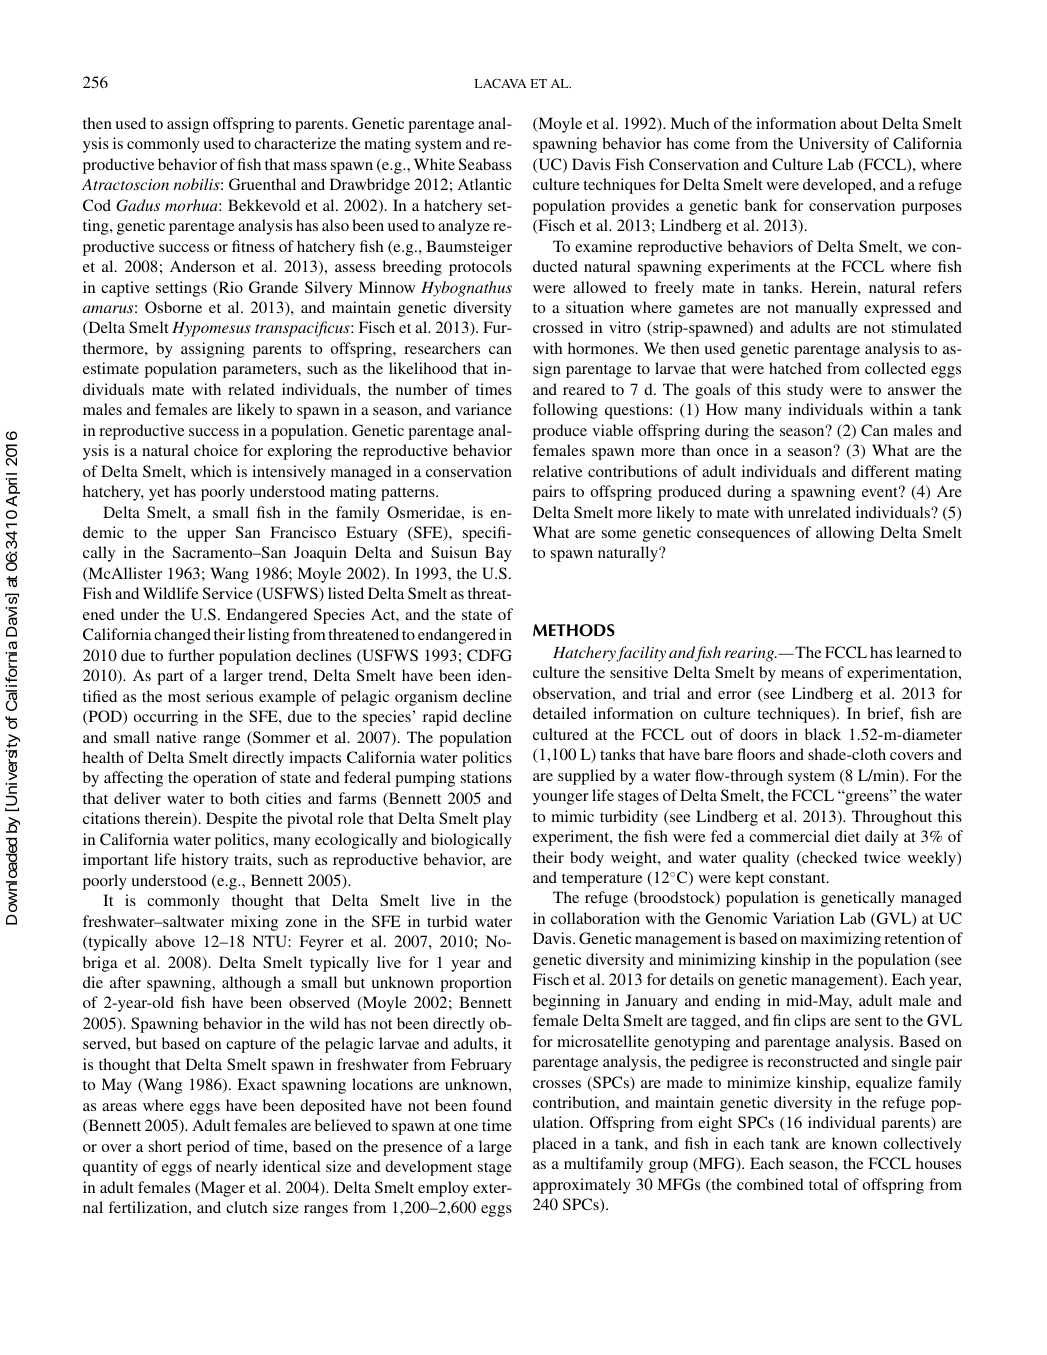 The image size is (1047, 1355). I want to click on play, so click(497, 820).
